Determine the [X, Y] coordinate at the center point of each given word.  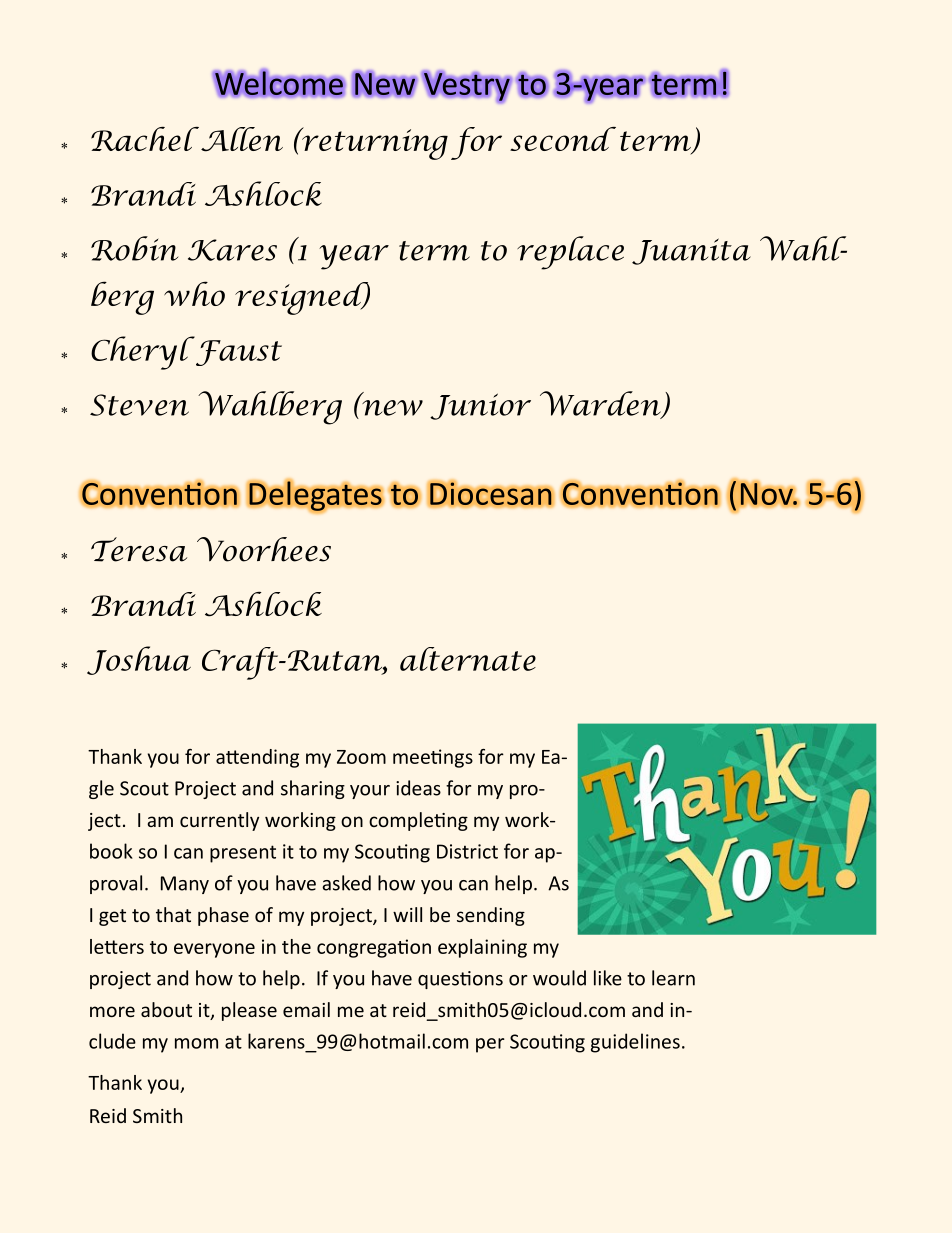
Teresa [139, 549]
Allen [242, 139]
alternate [468, 659]
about [166, 1009]
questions [460, 980]
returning [374, 143]
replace [570, 253]
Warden [601, 404]
